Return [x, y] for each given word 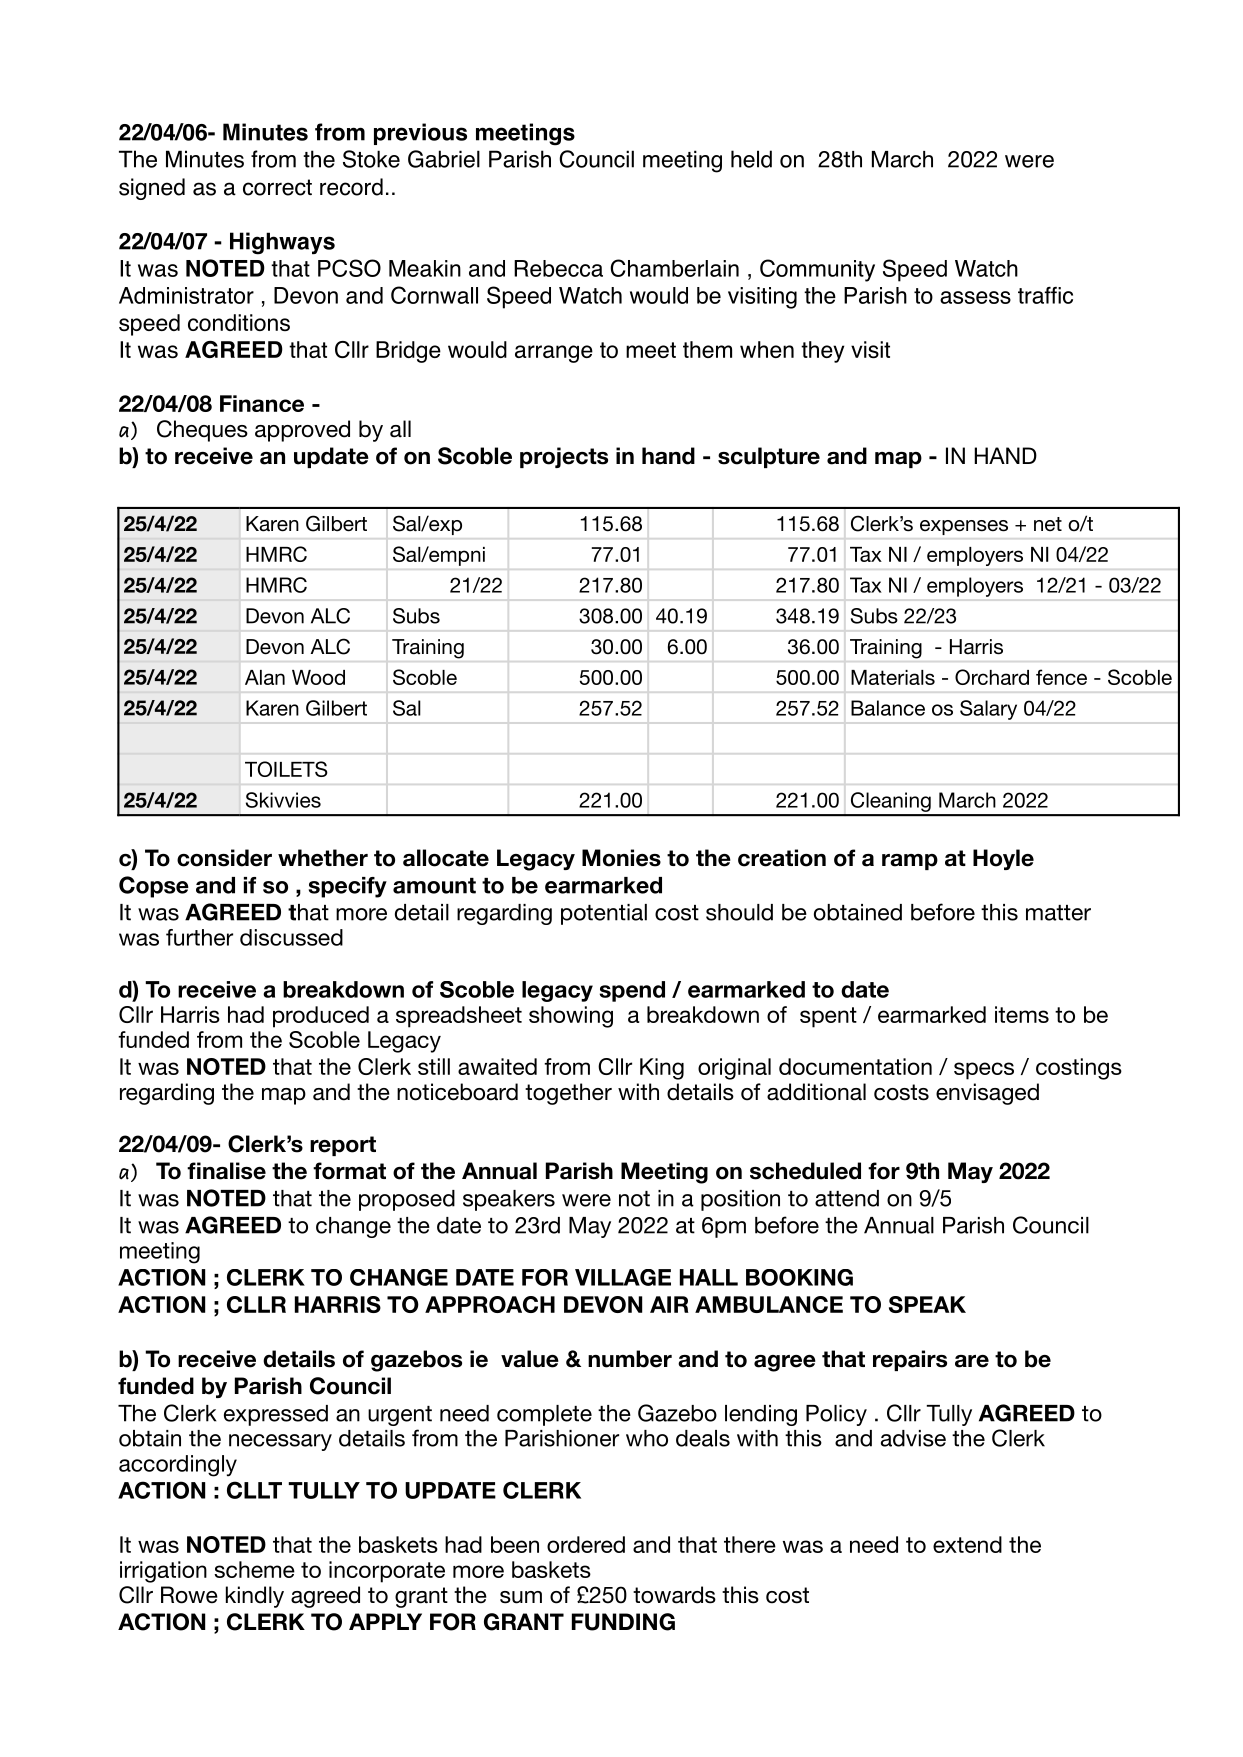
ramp [910, 862]
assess [975, 297]
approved [302, 431]
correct [277, 187]
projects [564, 457]
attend [847, 1198]
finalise [226, 1171]
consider [224, 858]
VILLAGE [623, 1277]
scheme [254, 1569]
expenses [964, 527]
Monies [621, 858]
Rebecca [558, 268]
